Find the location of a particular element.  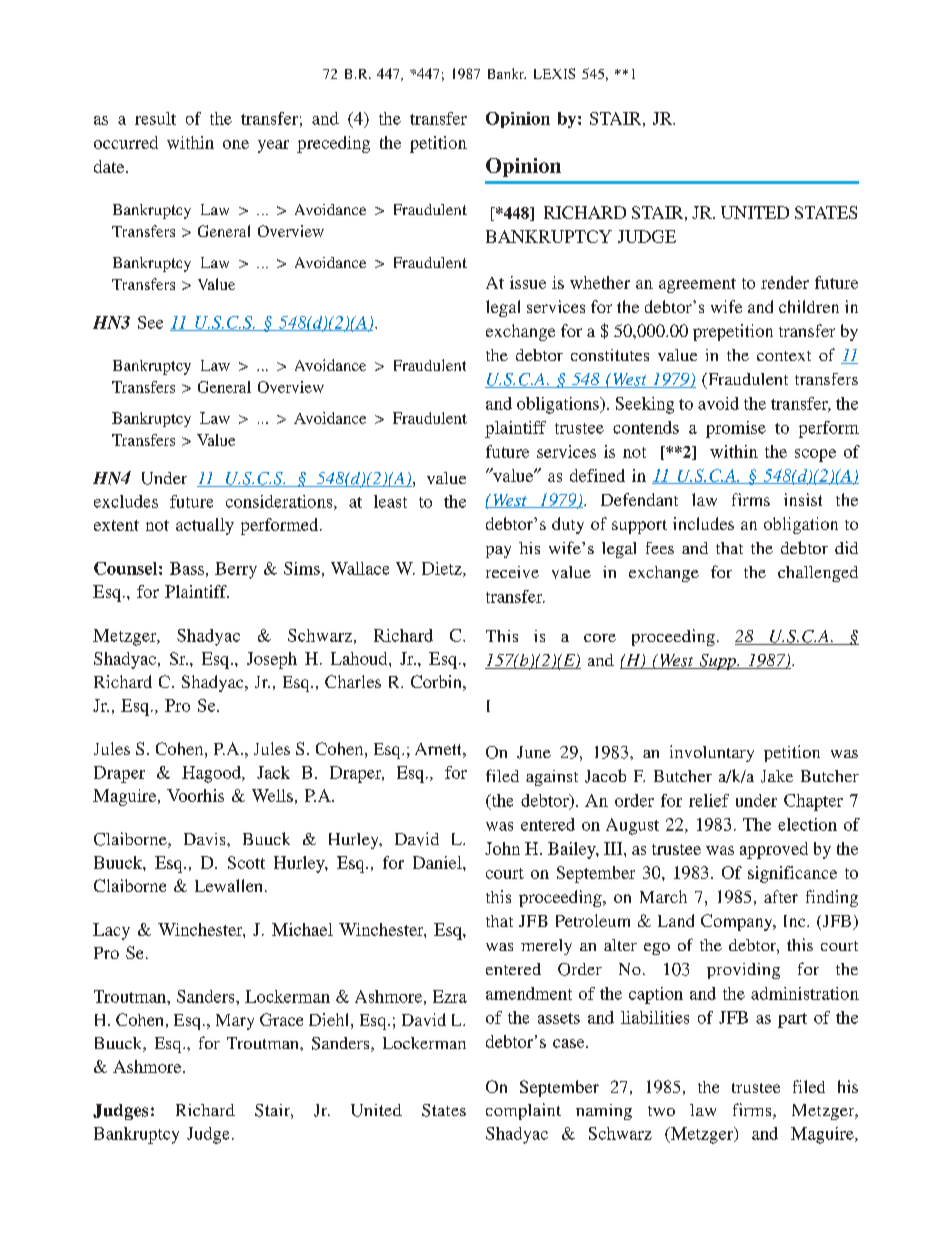

result is located at coordinates (155, 118).
